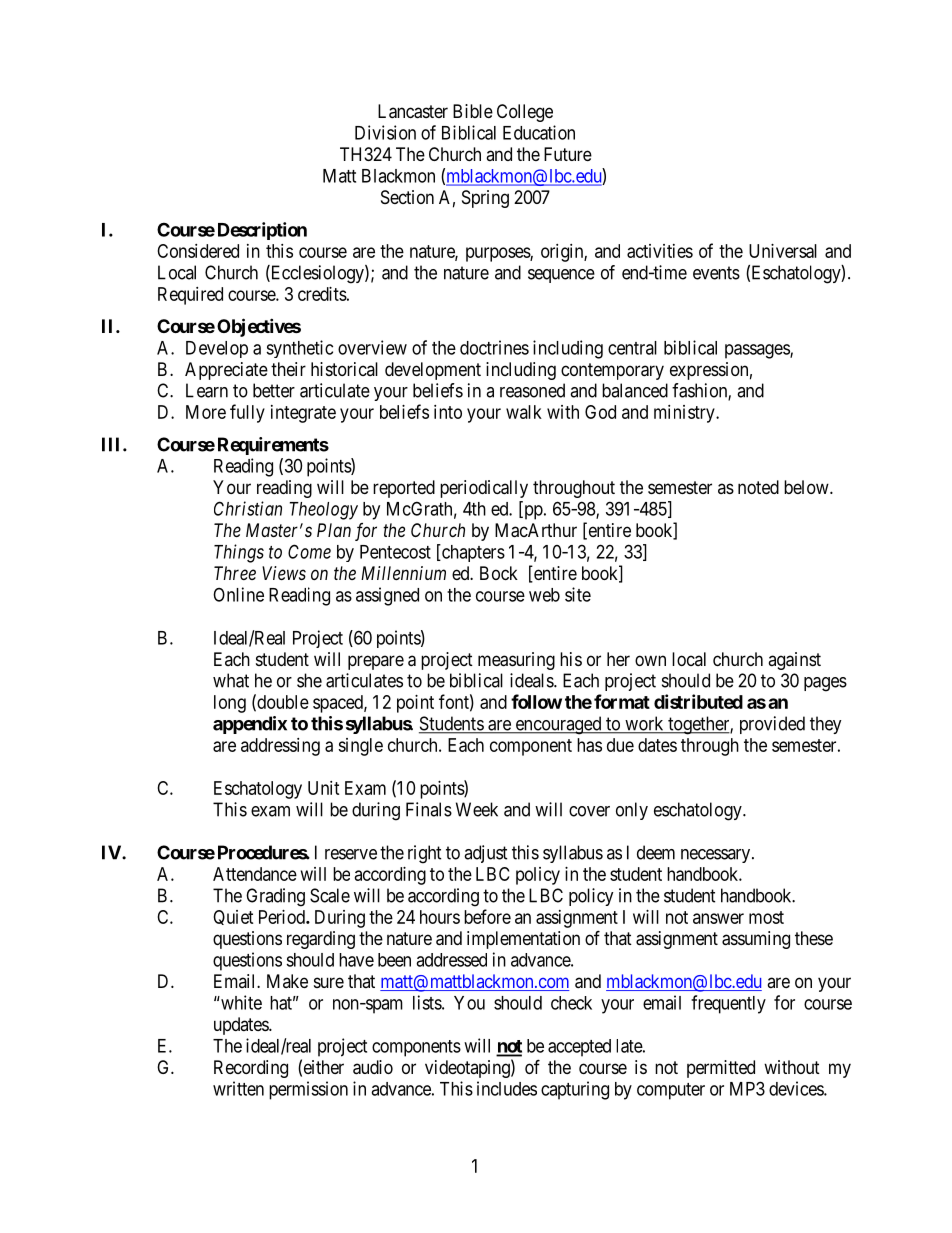 This screenshot has width=952, height=1233. Describe the element at coordinates (448, 412) in the screenshot. I see `into` at that location.
